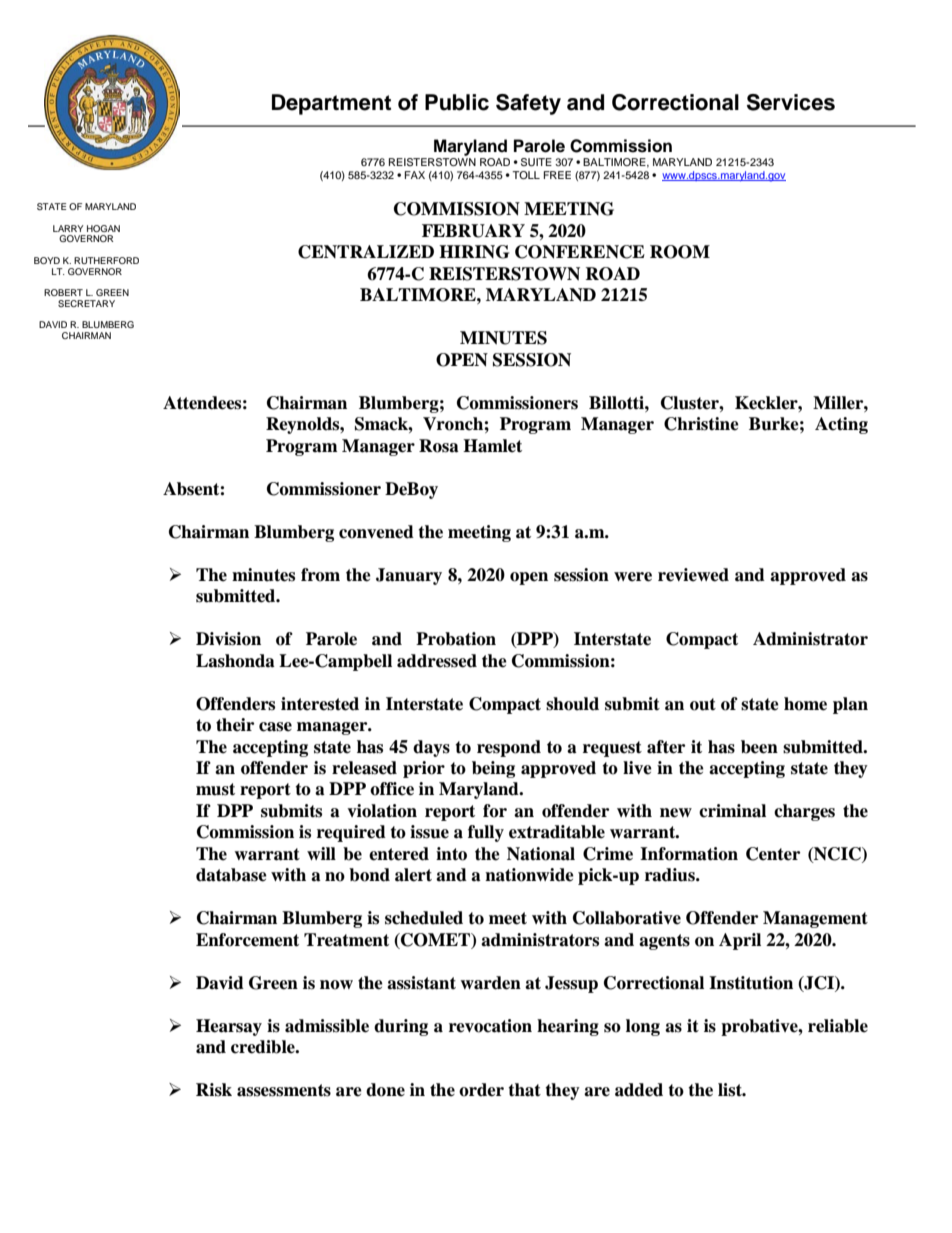 The width and height of the image is (952, 1233). What do you see at coordinates (103, 228) in the image?
I see `HOGAN` at bounding box center [103, 228].
